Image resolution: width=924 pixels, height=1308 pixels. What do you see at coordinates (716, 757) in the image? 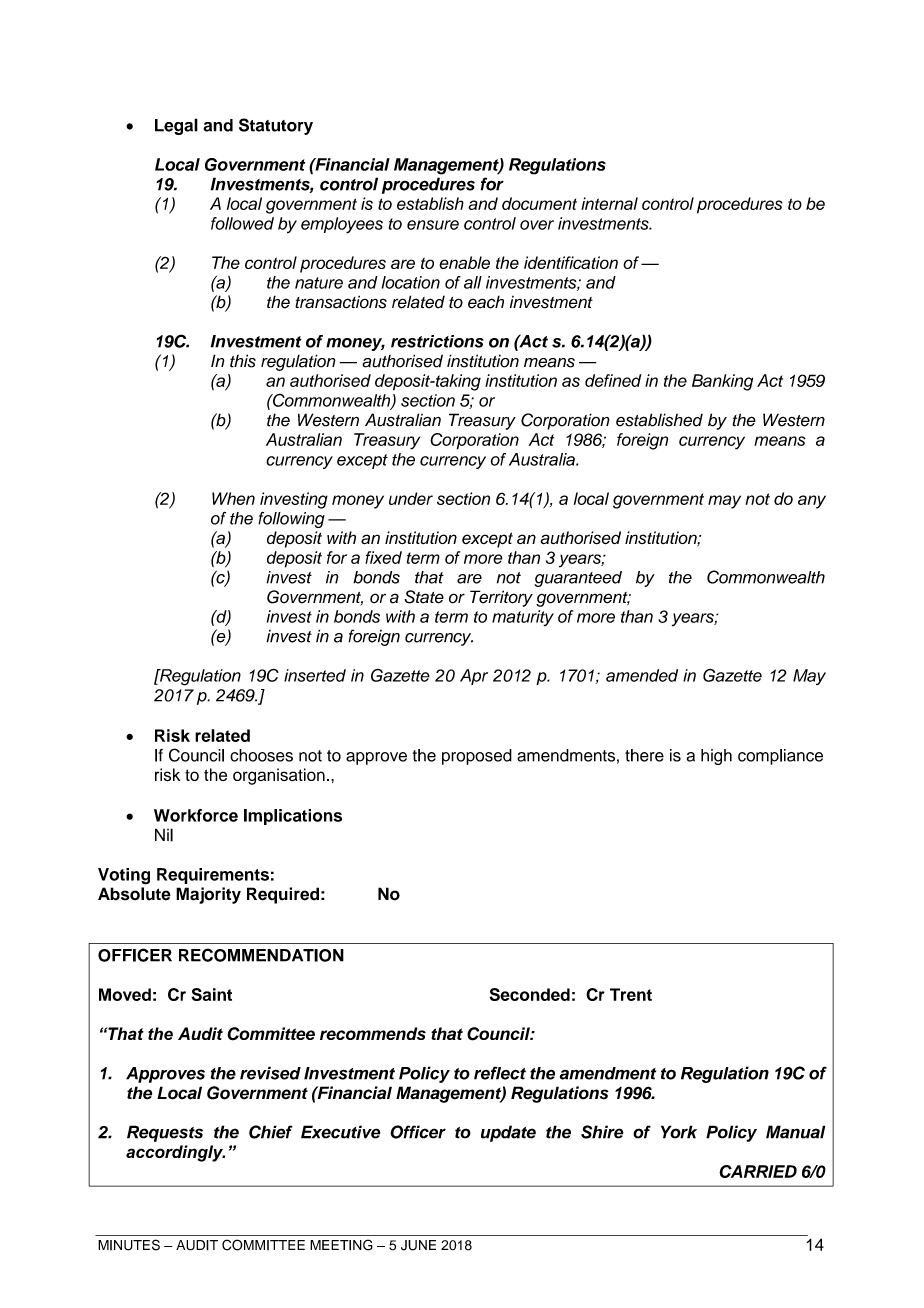
I see `high` at bounding box center [716, 757].
